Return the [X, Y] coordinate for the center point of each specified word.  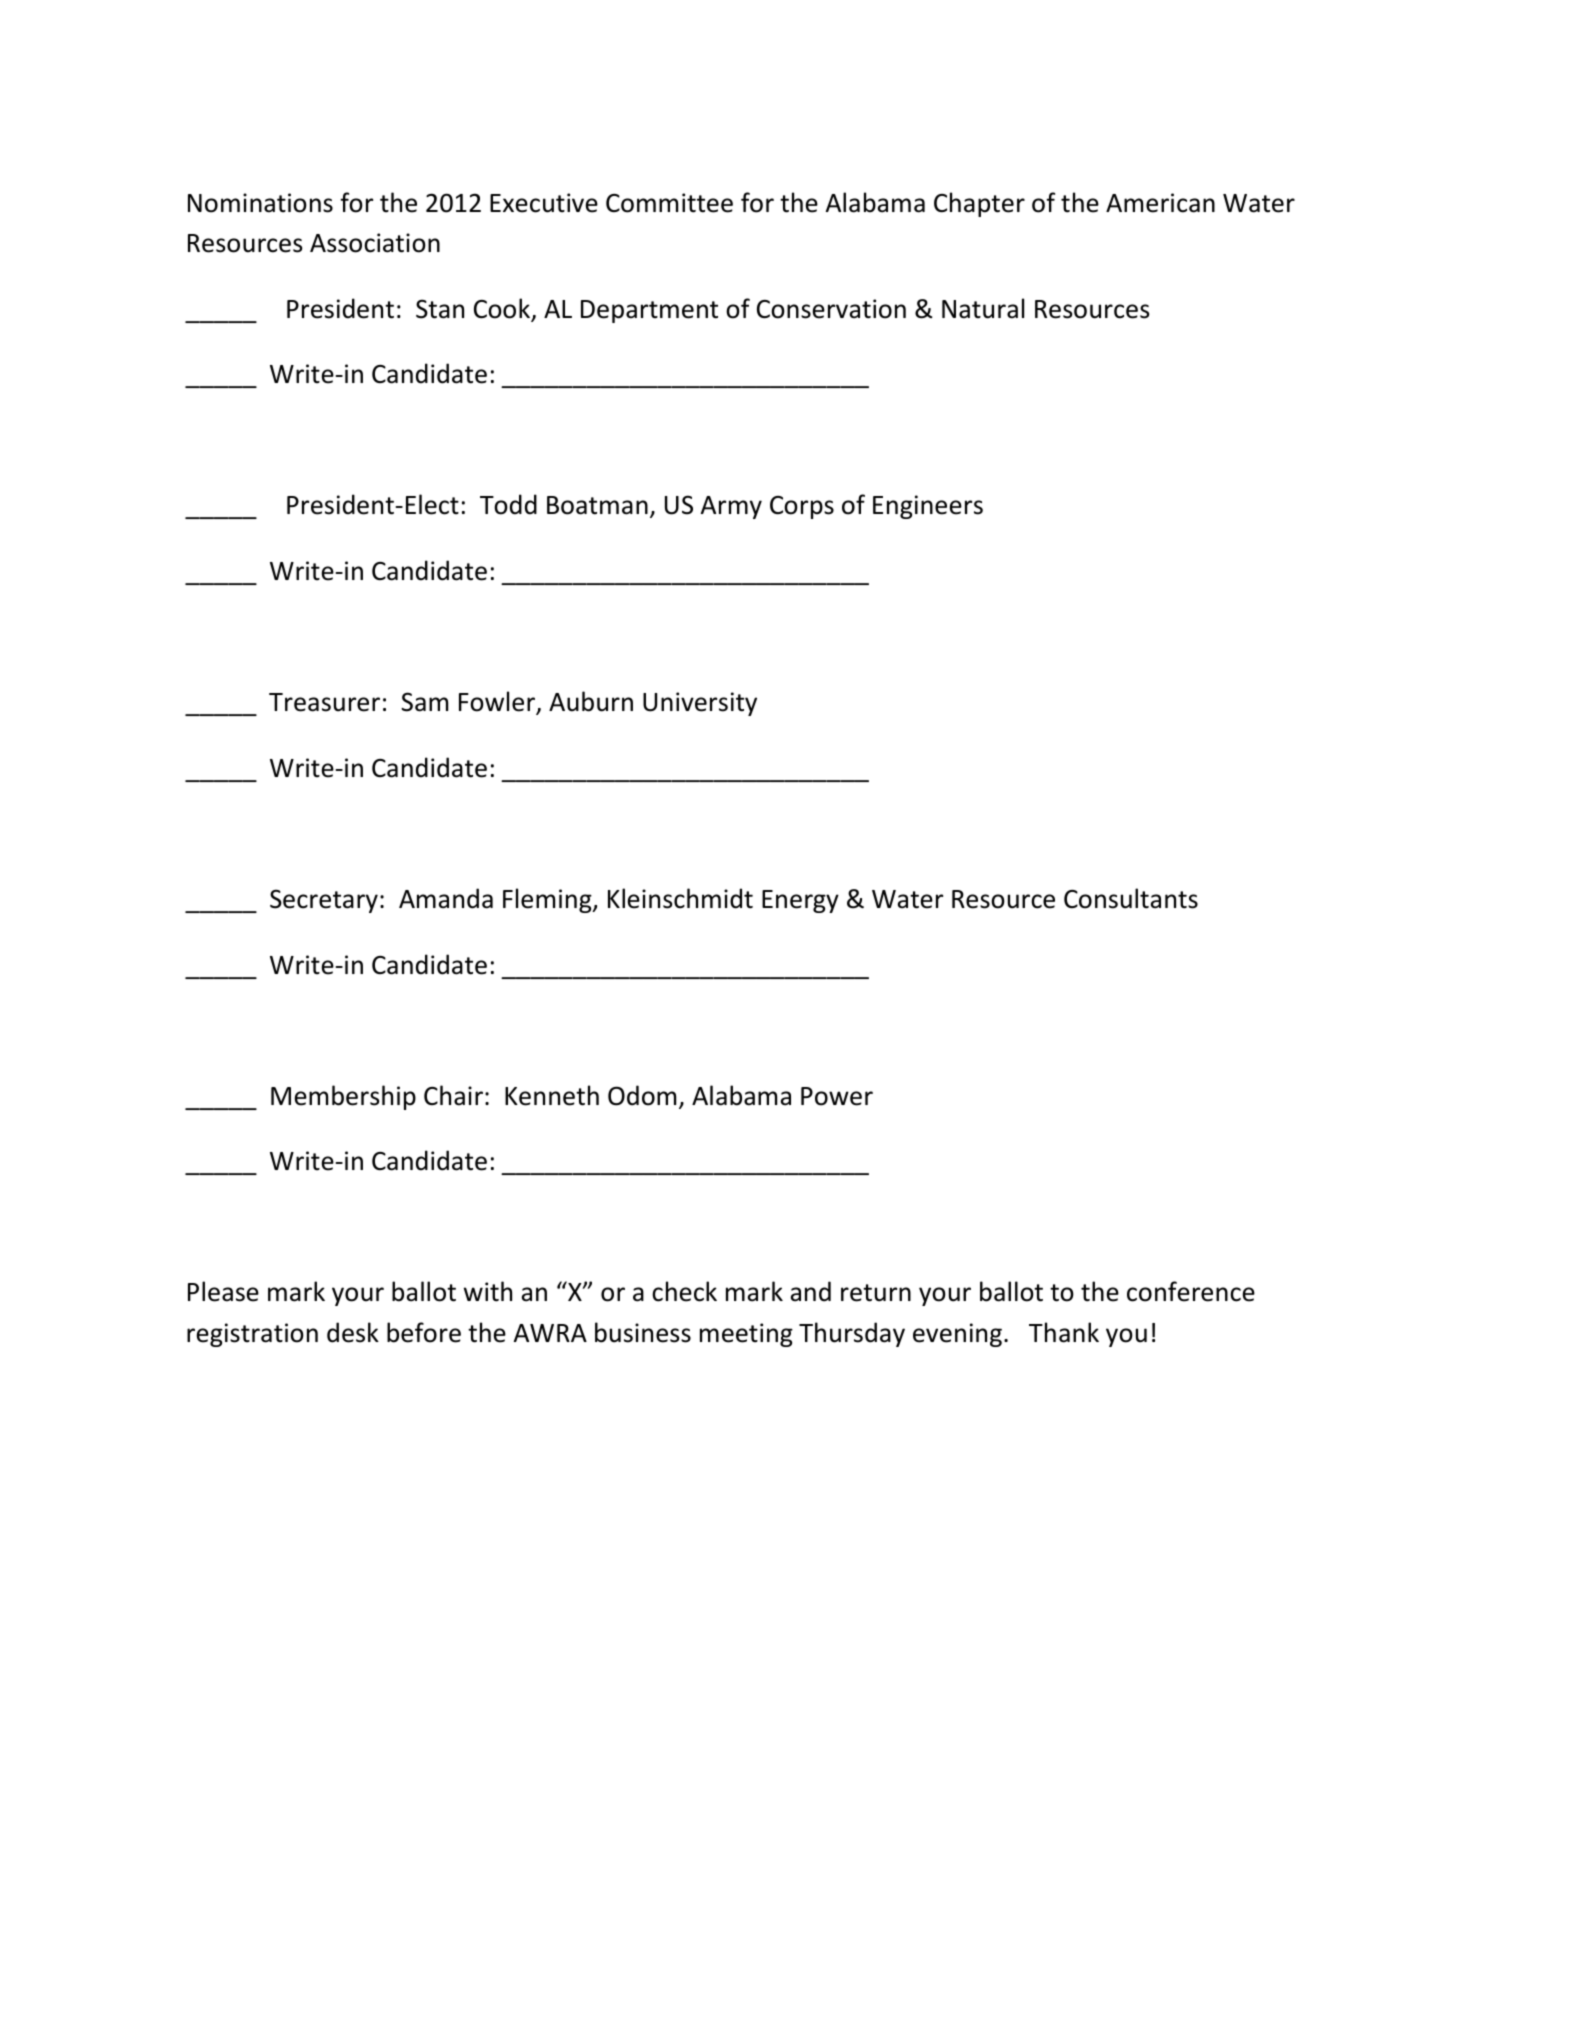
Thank [1064, 1332]
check [684, 1291]
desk [353, 1332]
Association [375, 243]
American [1160, 203]
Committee [669, 203]
